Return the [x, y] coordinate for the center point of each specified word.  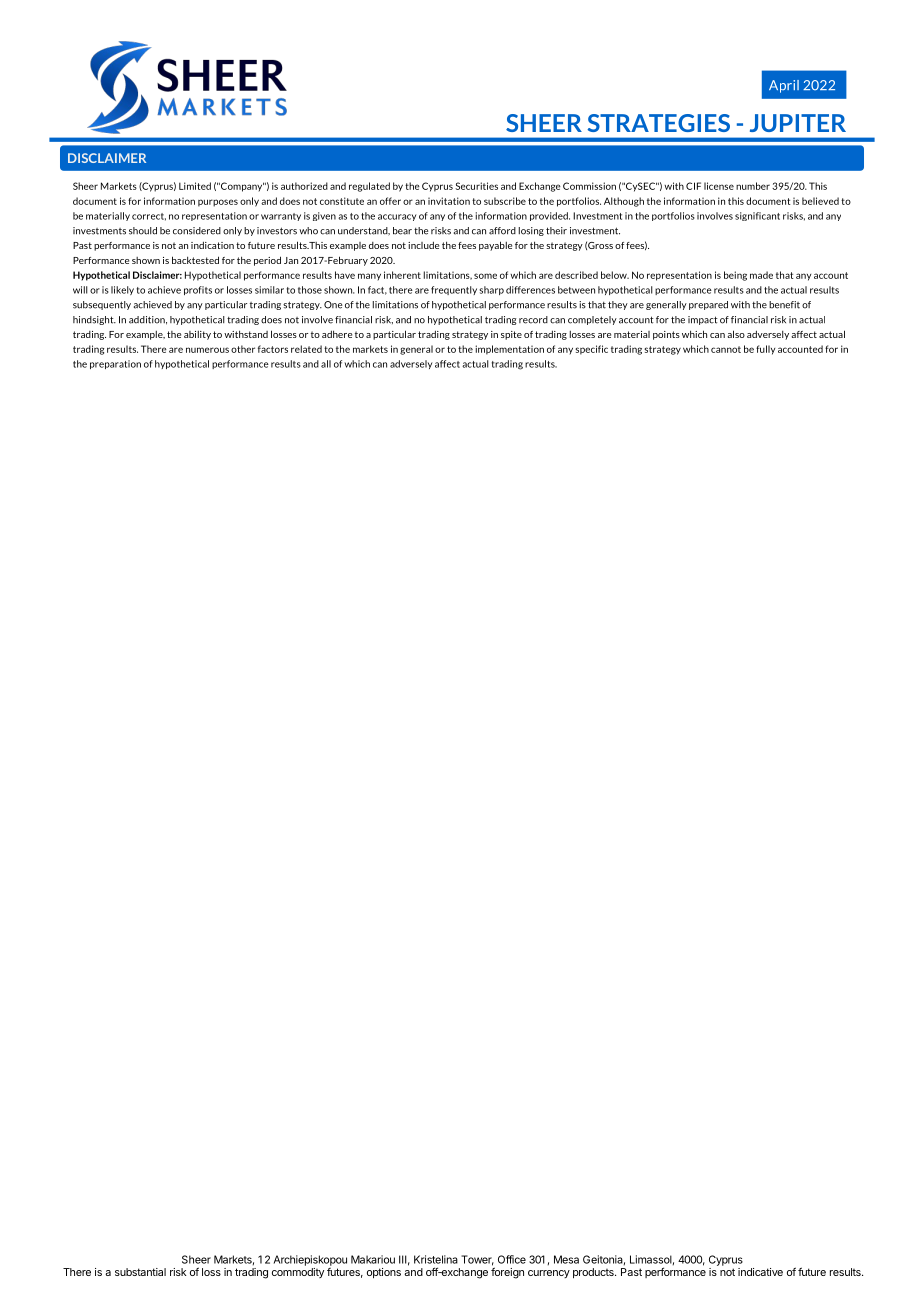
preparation [115, 364]
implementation [509, 350]
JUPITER [798, 123]
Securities [476, 186]
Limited [195, 186]
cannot [726, 349]
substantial [140, 1272]
